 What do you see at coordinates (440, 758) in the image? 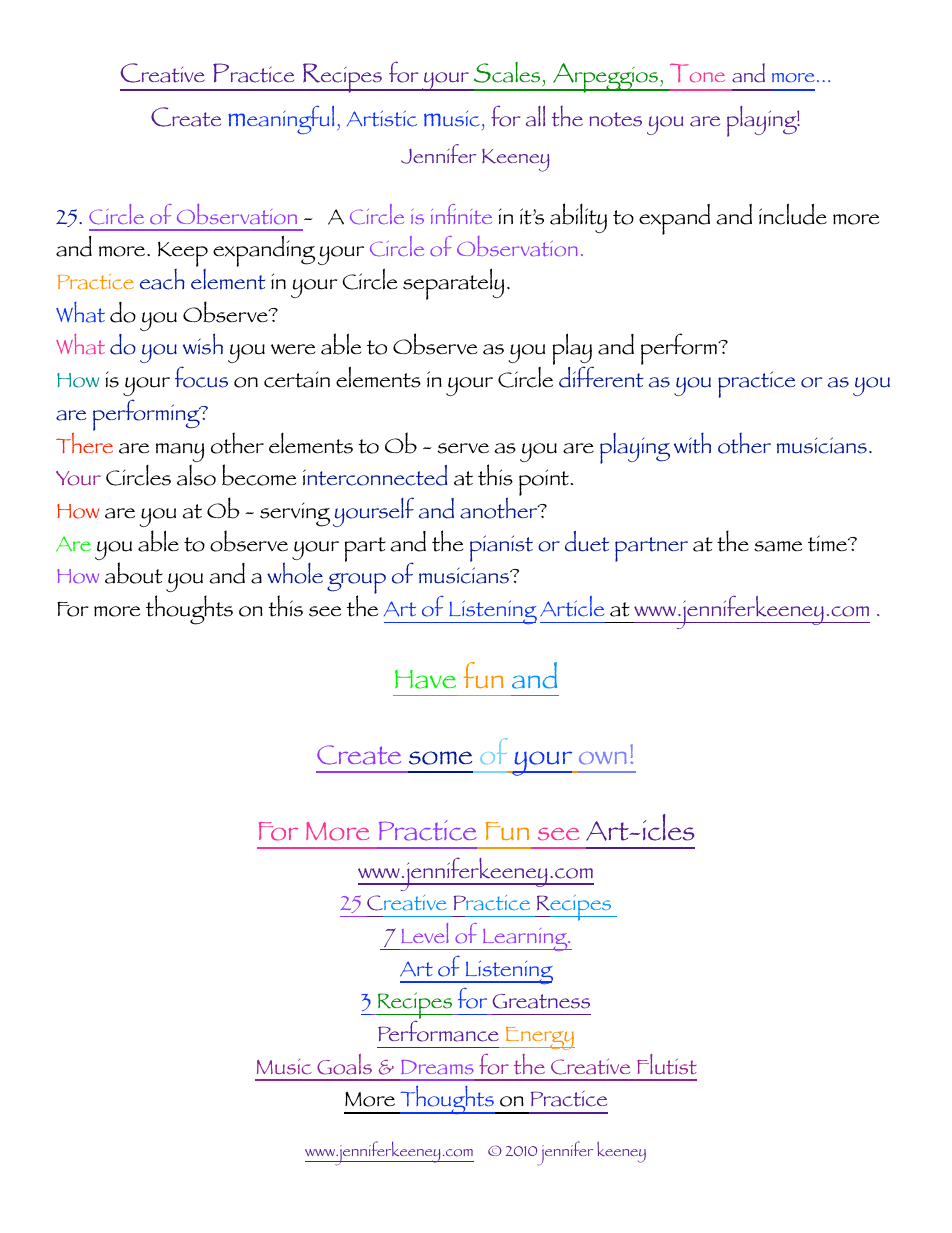
I see `some` at bounding box center [440, 758].
